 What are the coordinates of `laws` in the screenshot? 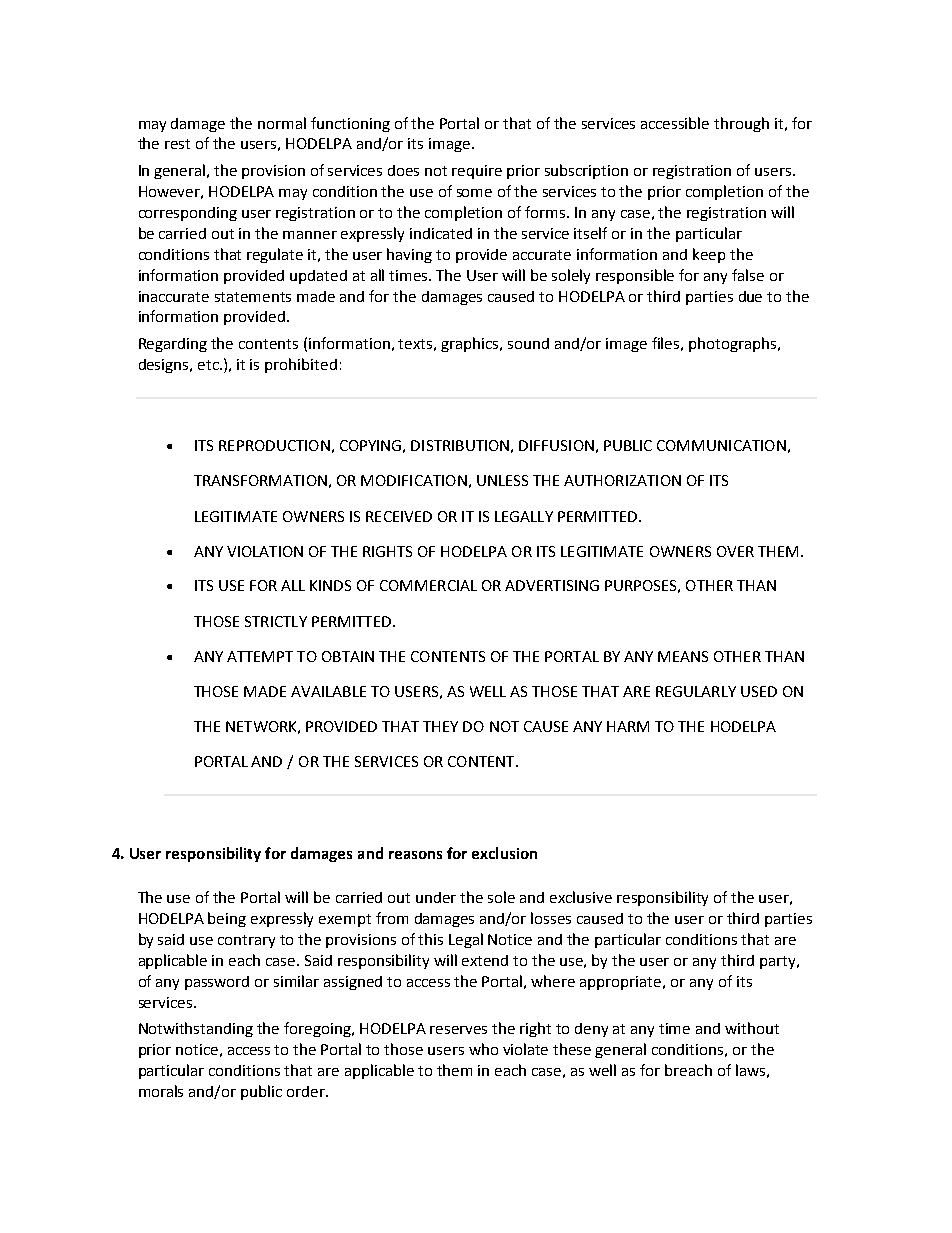 It's located at (750, 1070).
